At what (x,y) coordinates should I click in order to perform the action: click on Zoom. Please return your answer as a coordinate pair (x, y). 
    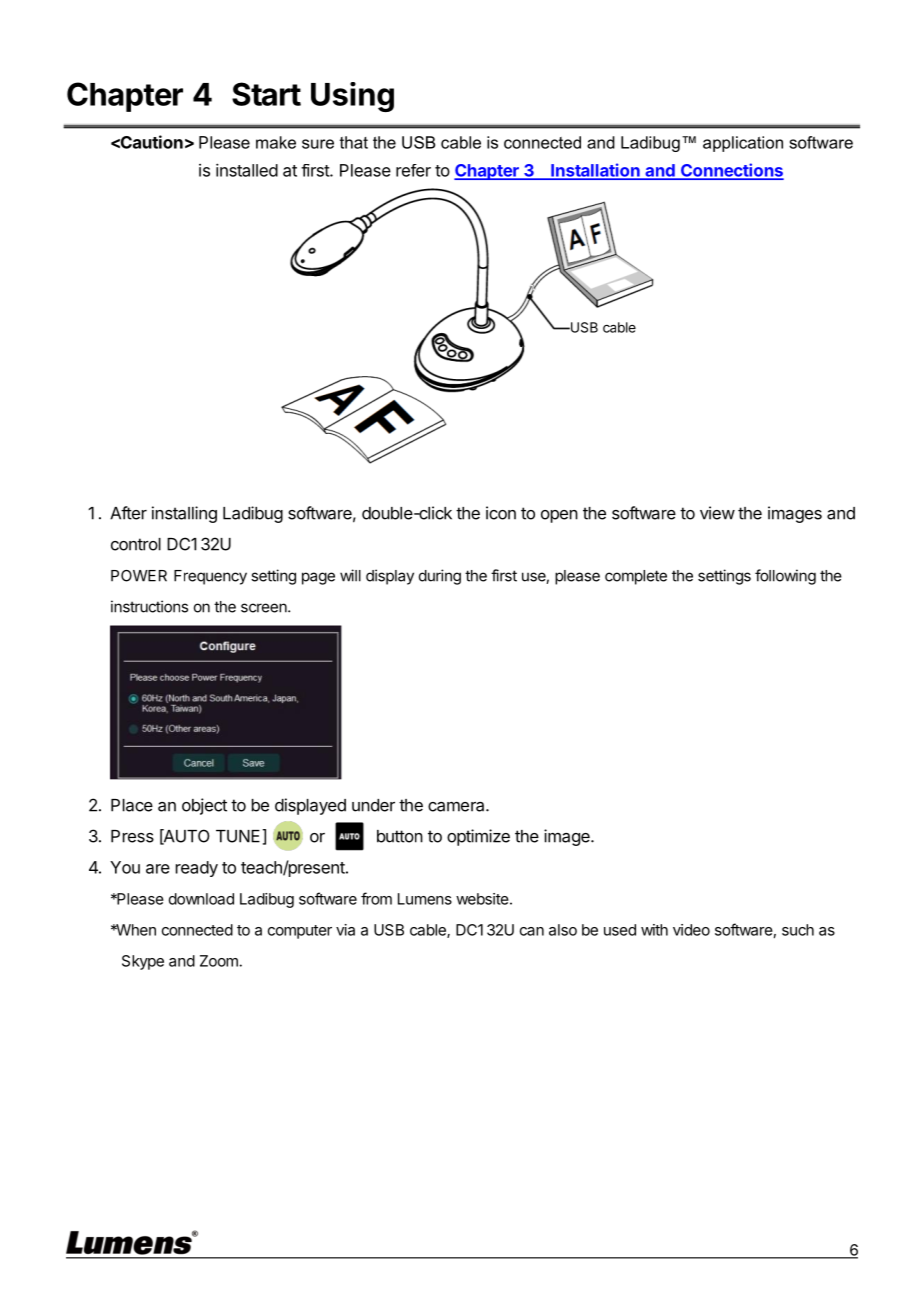
    Looking at the image, I should click on (219, 961).
